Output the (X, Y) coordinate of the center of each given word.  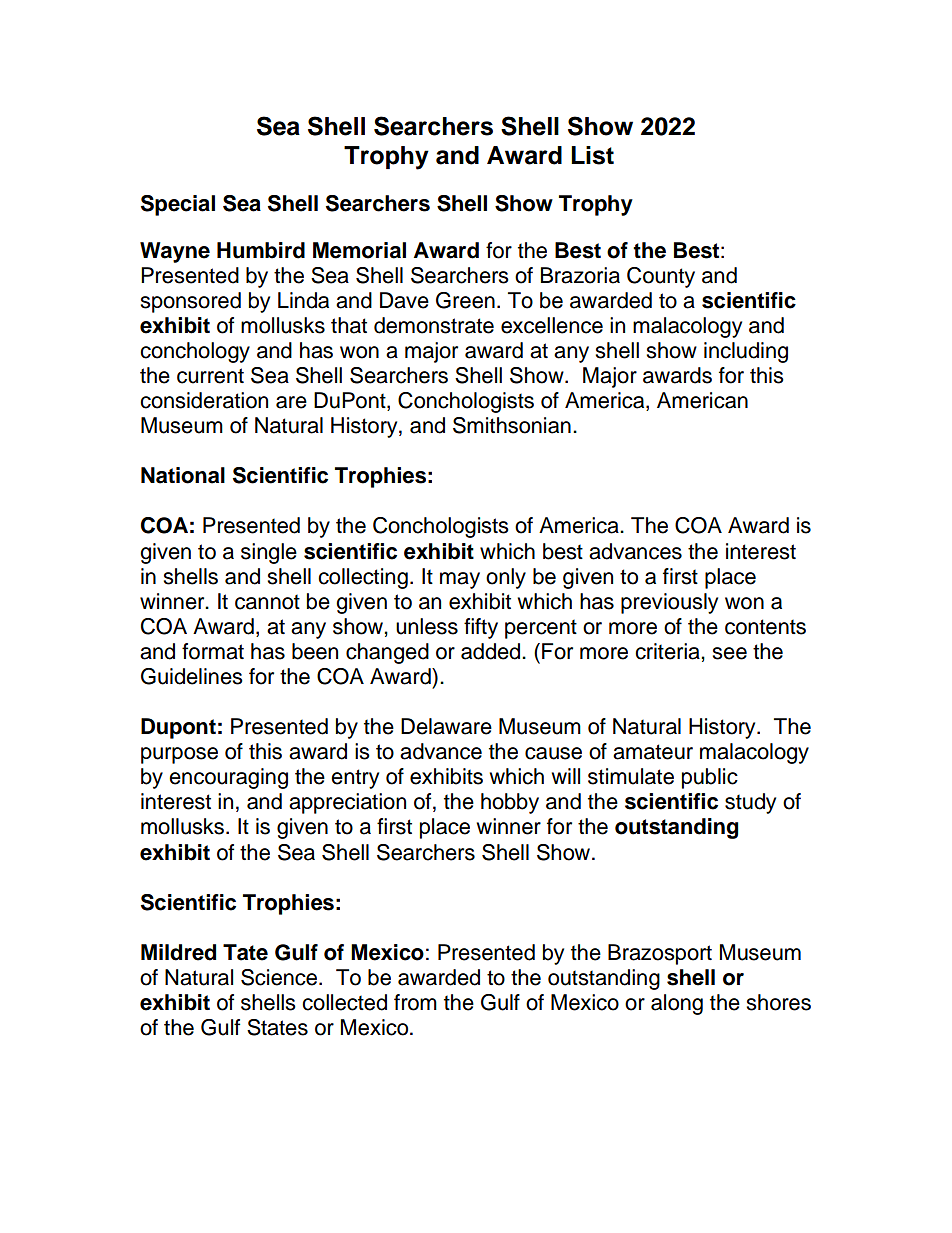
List (592, 155)
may (460, 580)
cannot (267, 602)
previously (669, 603)
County (661, 277)
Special (178, 205)
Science (280, 977)
